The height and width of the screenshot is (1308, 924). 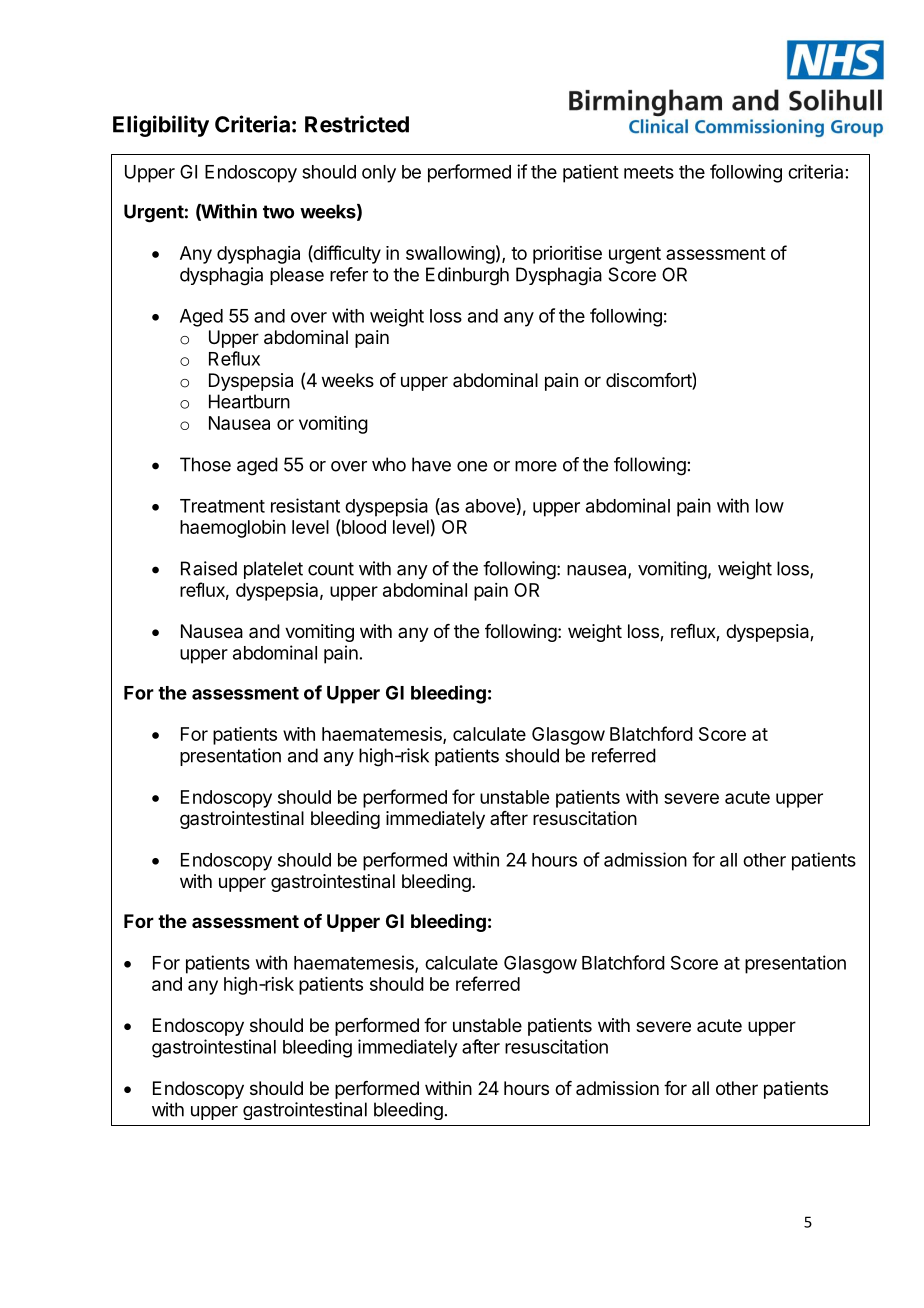 I want to click on who, so click(x=389, y=464).
